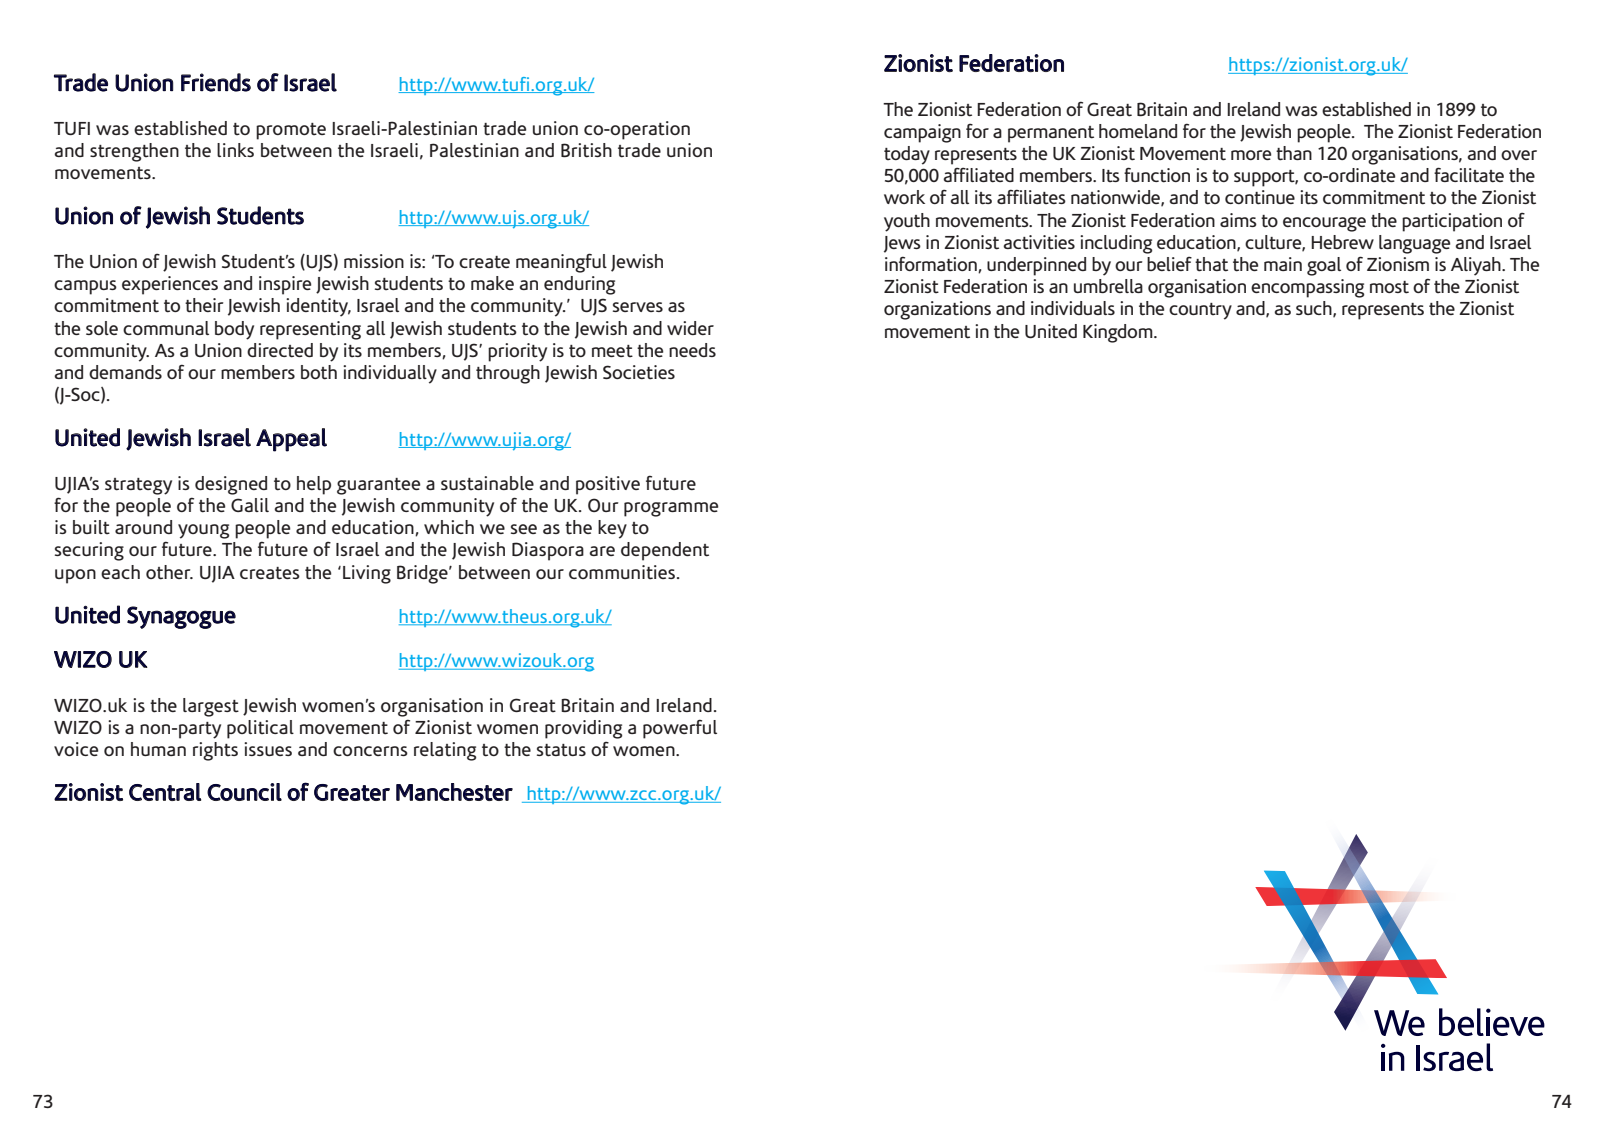 The width and height of the screenshot is (1605, 1138). Describe the element at coordinates (932, 264) in the screenshot. I see `information` at that location.
